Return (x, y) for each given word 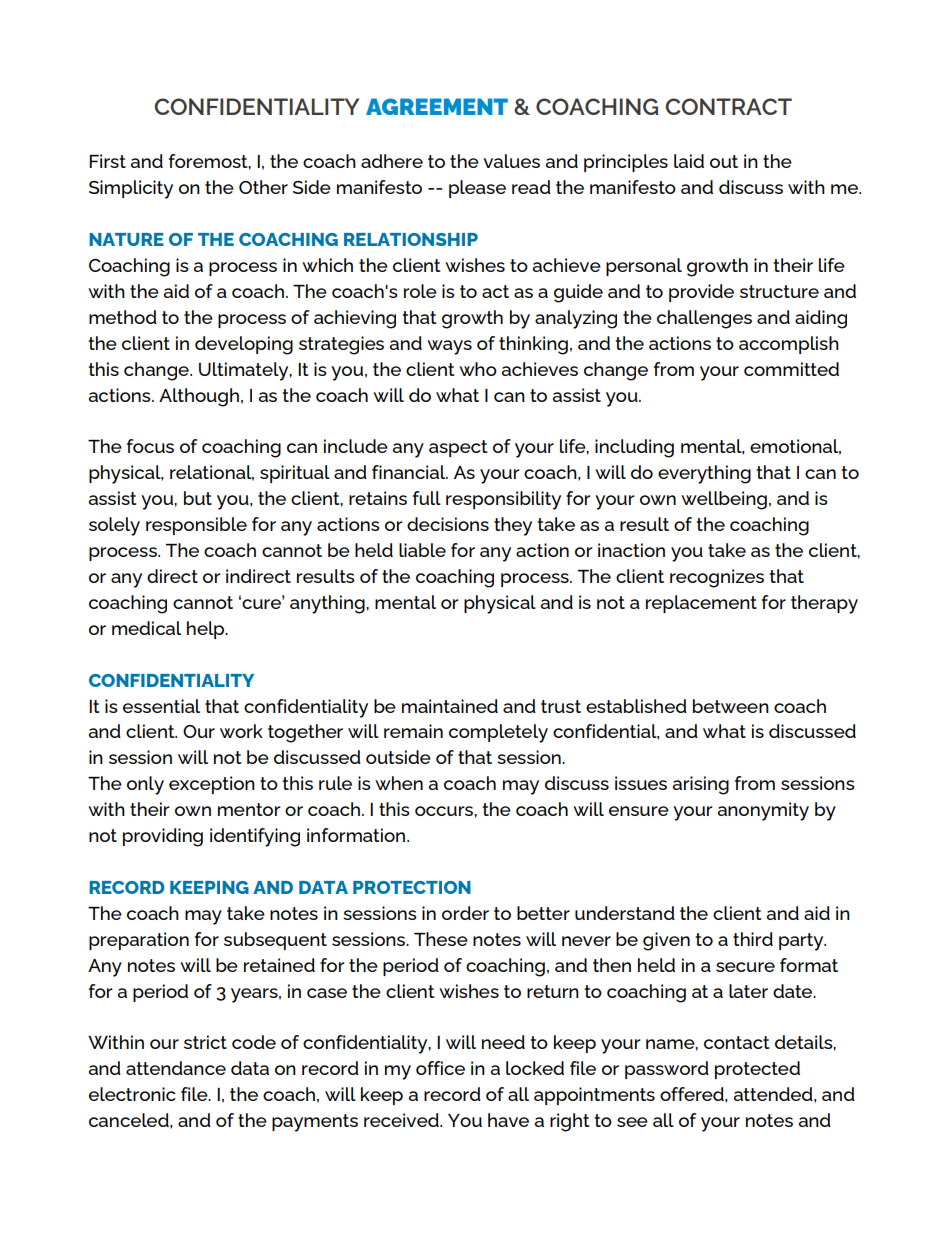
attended (774, 1094)
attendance (176, 1068)
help (207, 630)
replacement (701, 604)
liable (422, 550)
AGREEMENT (437, 106)
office (440, 1068)
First (107, 161)
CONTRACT (728, 106)
